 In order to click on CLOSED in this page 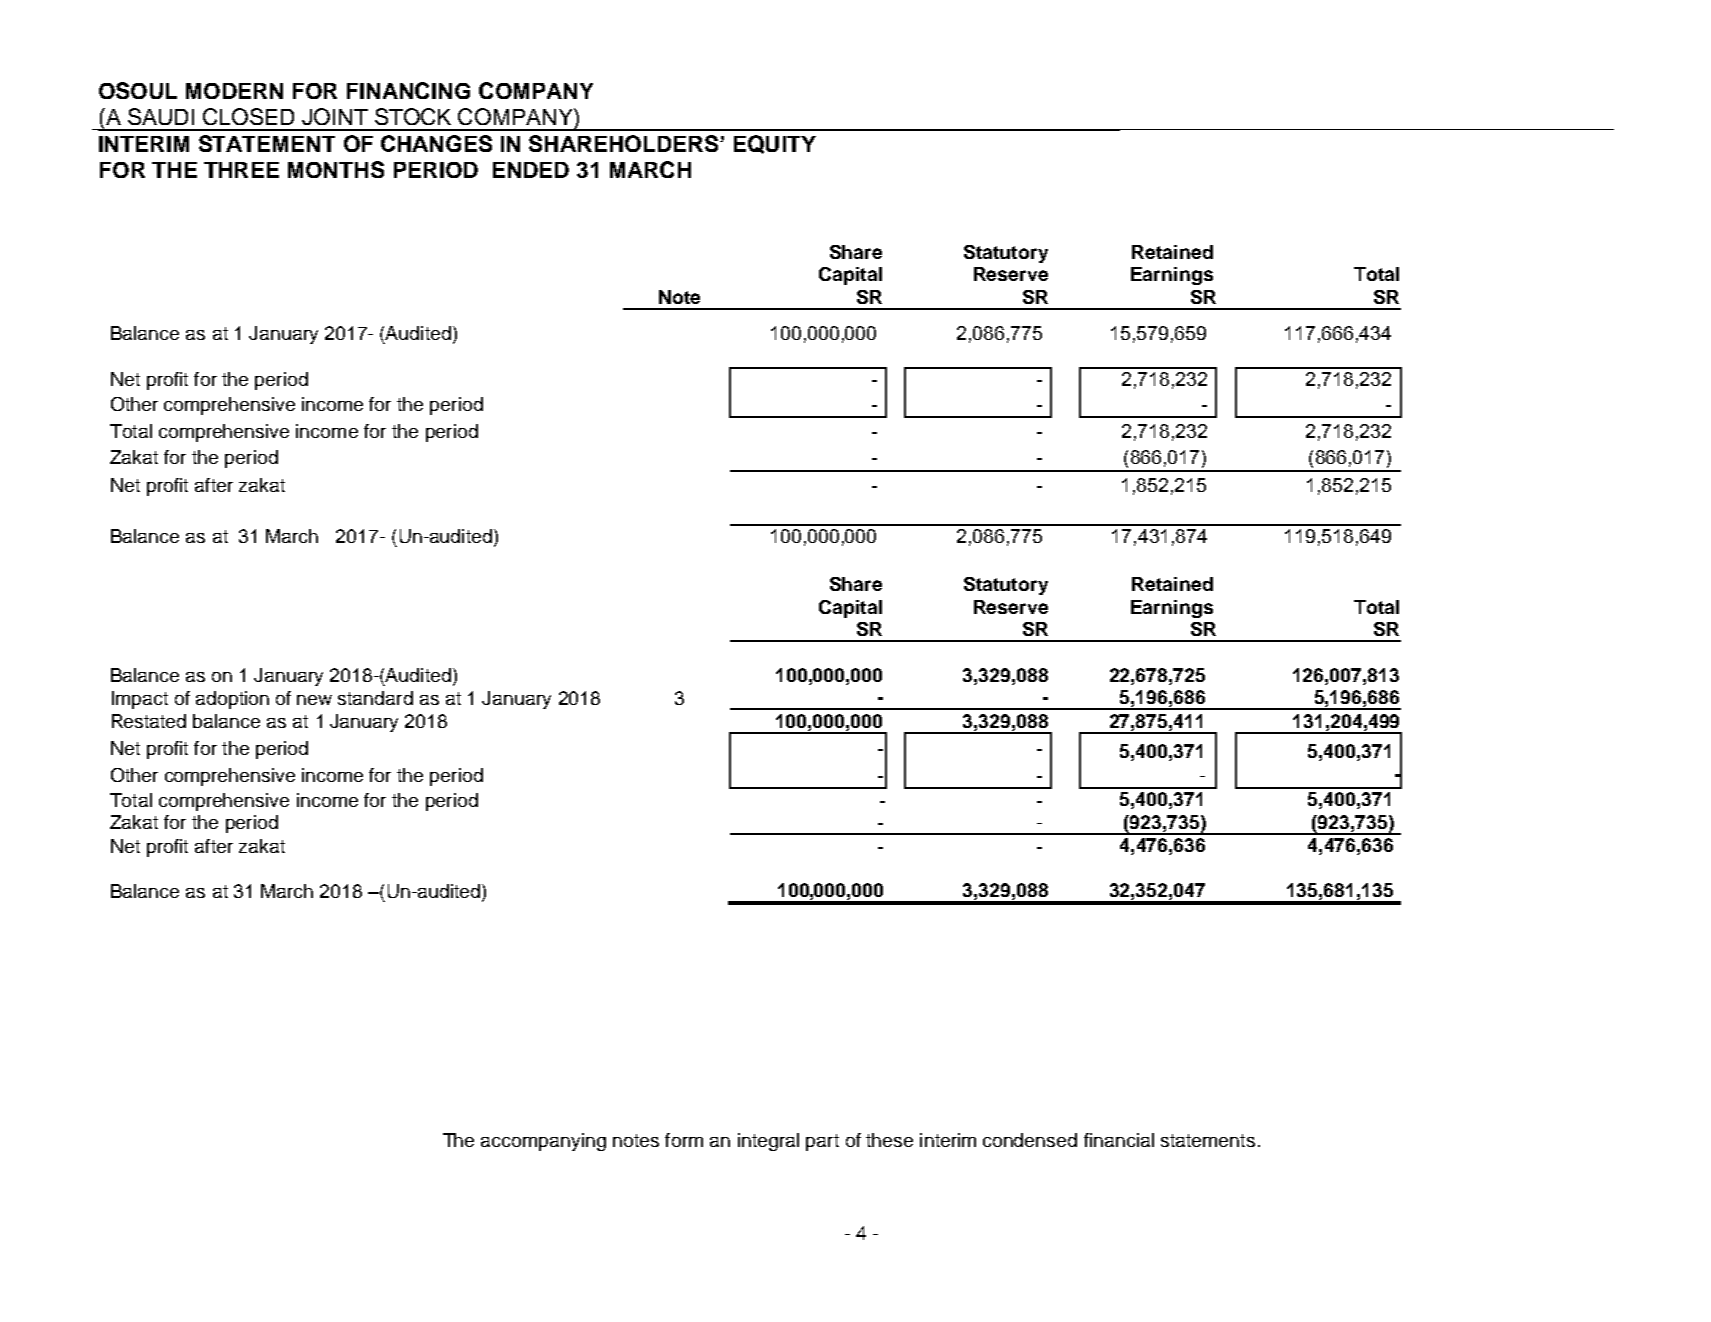, I will do `click(248, 116)`.
